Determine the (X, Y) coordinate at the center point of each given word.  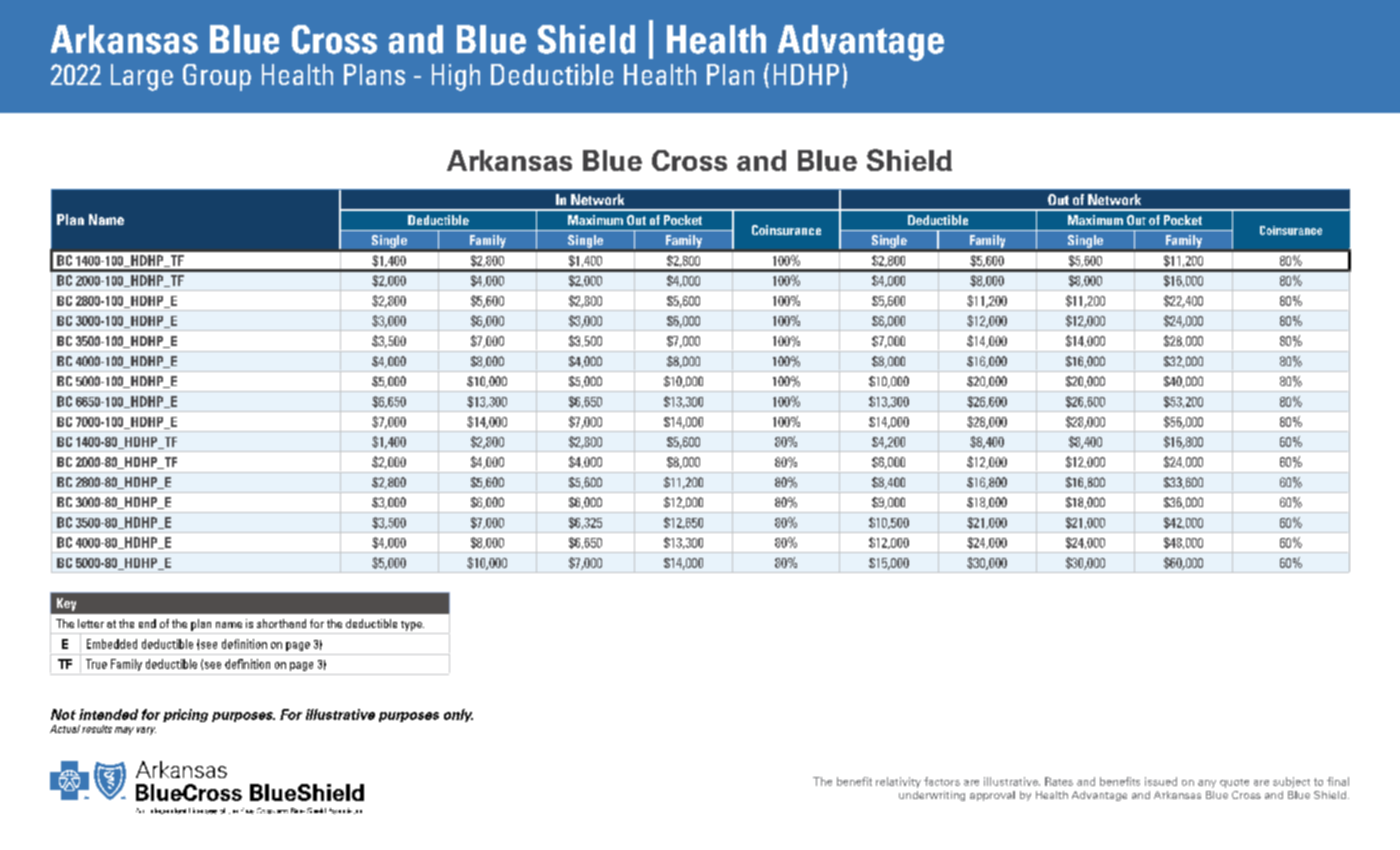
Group (217, 77)
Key (66, 604)
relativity (898, 782)
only (458, 715)
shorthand (281, 623)
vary (146, 731)
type (412, 626)
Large (142, 77)
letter (91, 623)
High (456, 77)
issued (1161, 781)
